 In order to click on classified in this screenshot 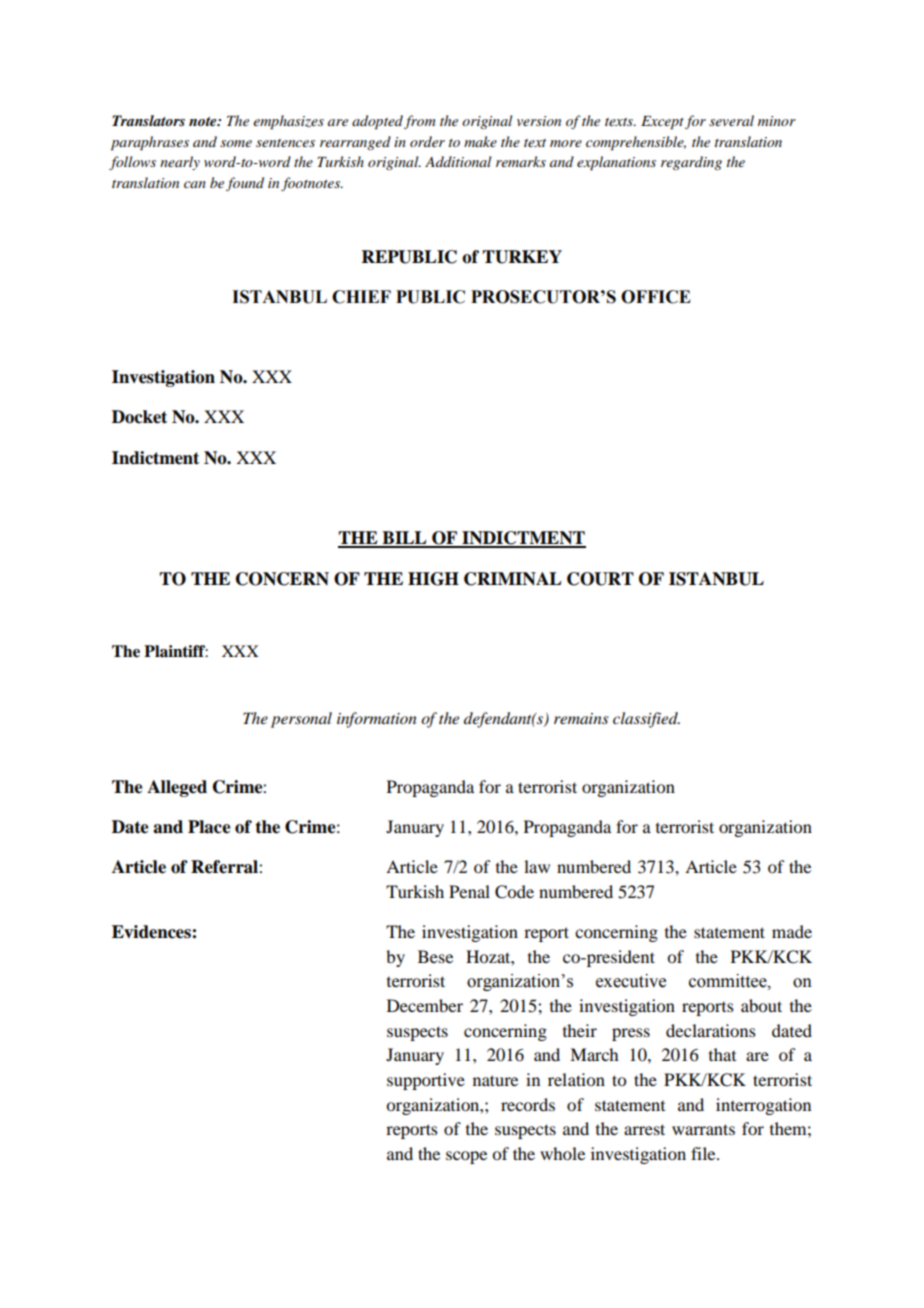, I will do `click(646, 720)`.
